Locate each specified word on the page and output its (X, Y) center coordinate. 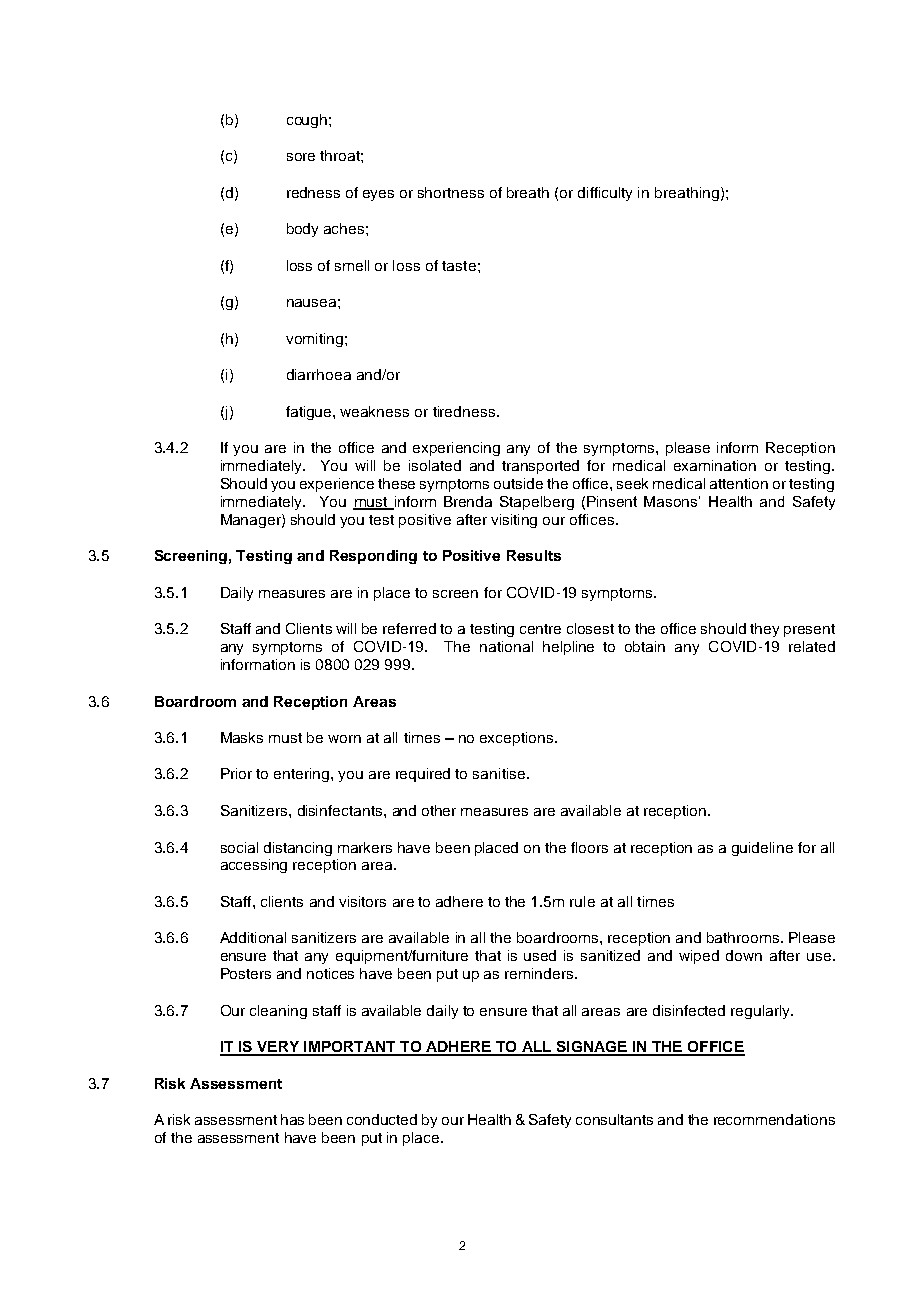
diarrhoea (319, 374)
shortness (451, 192)
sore (301, 157)
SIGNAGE (591, 1048)
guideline (762, 849)
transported (540, 467)
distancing (298, 849)
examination (715, 465)
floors (589, 847)
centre (540, 629)
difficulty (605, 194)
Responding (373, 557)
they (764, 630)
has (292, 1119)
